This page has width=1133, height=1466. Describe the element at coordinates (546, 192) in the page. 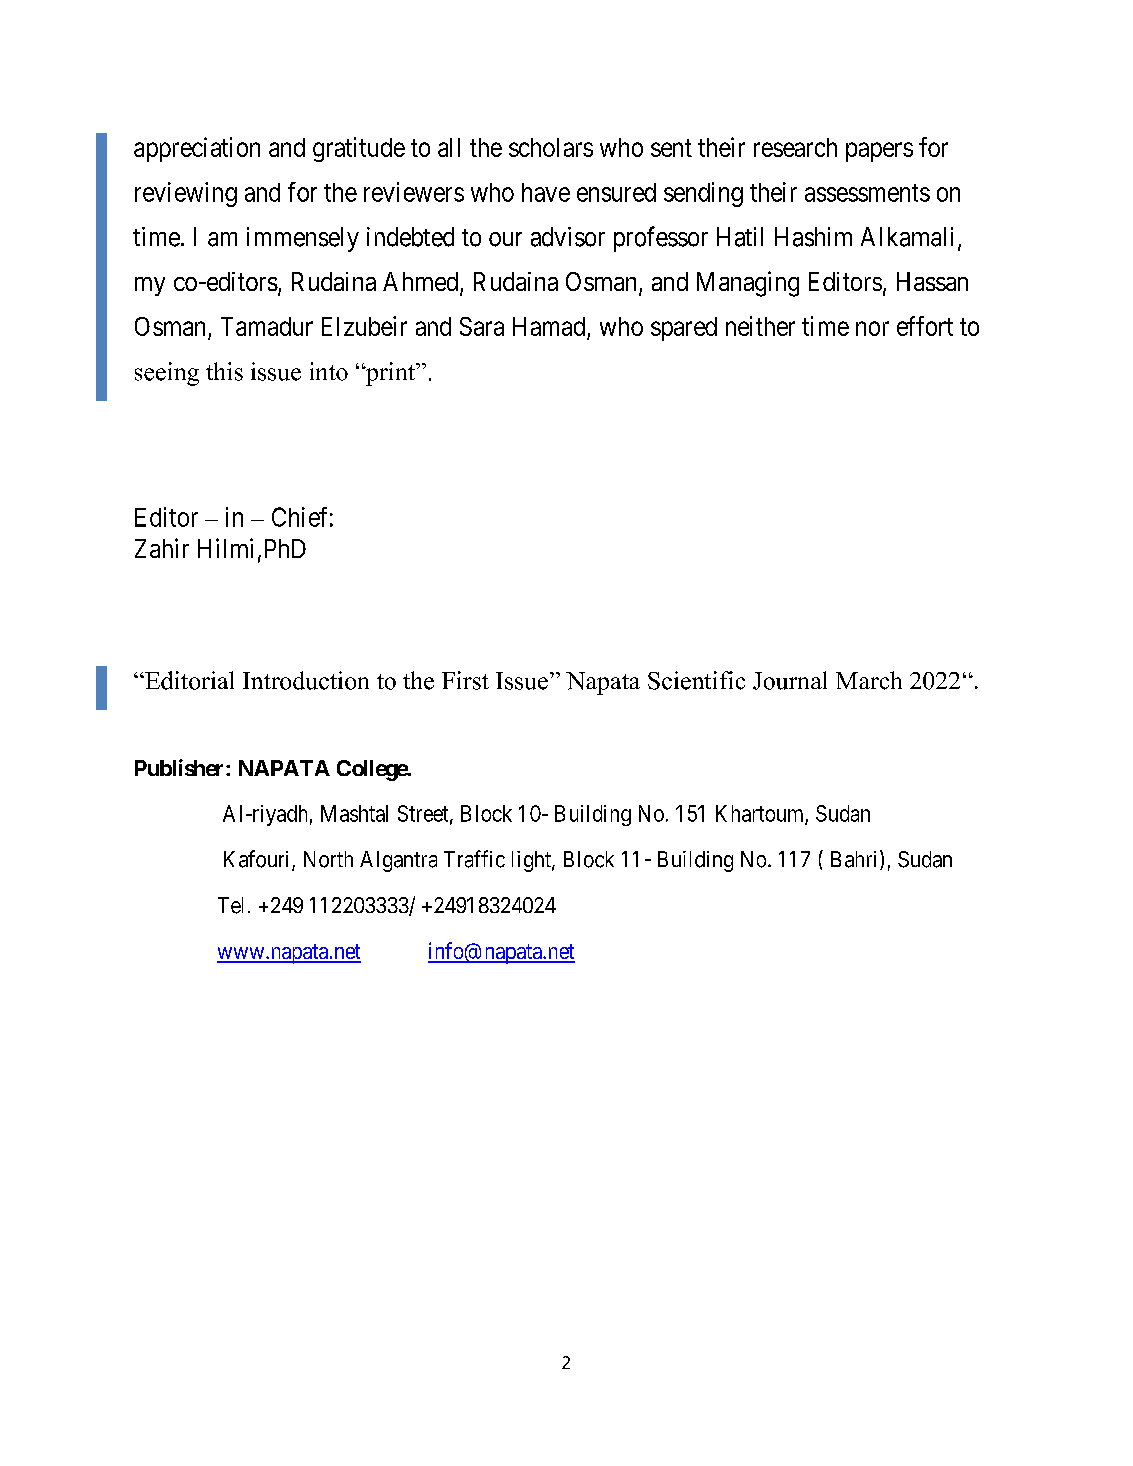

I see `have` at that location.
